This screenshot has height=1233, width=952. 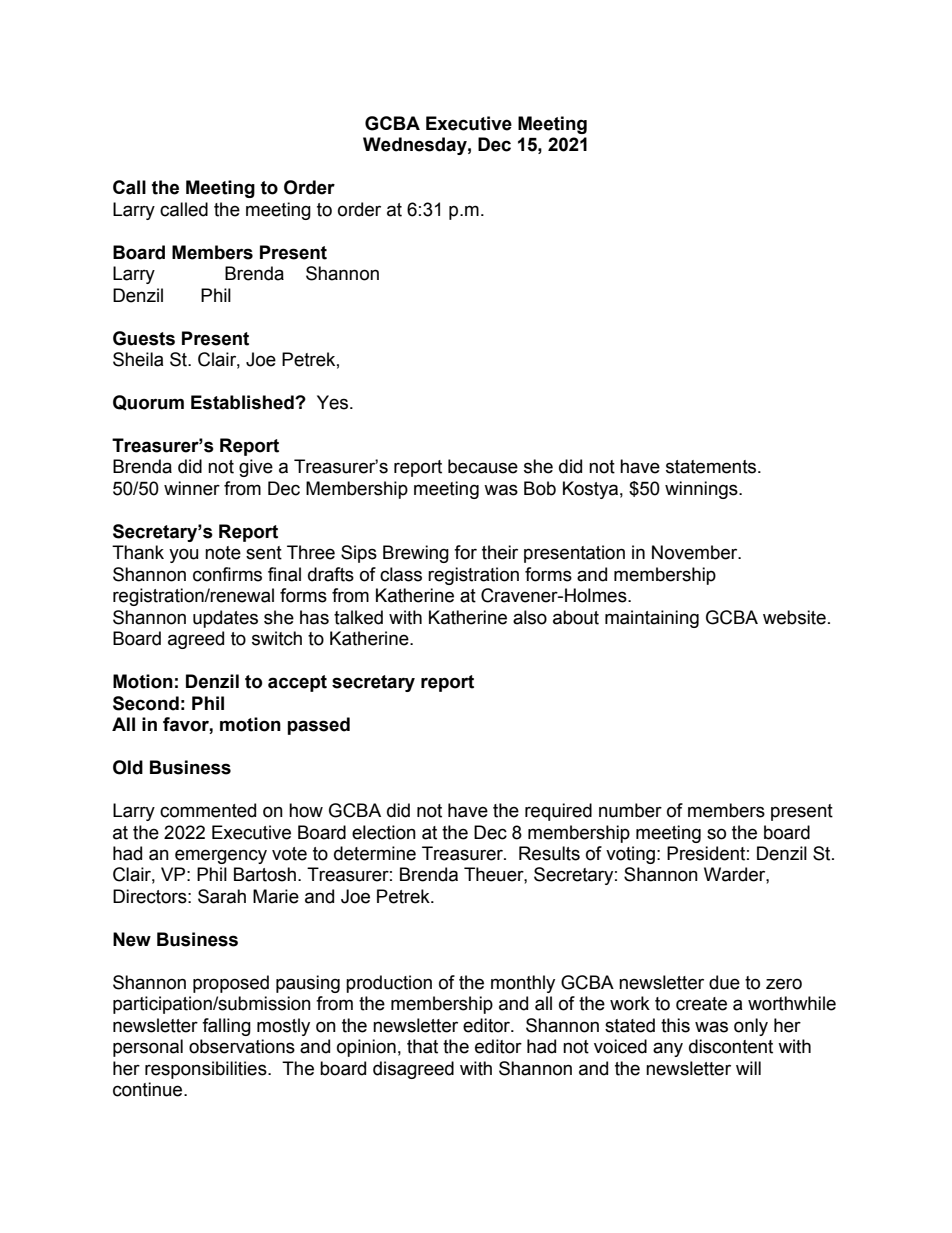 What do you see at coordinates (208, 810) in the screenshot?
I see `commented` at bounding box center [208, 810].
